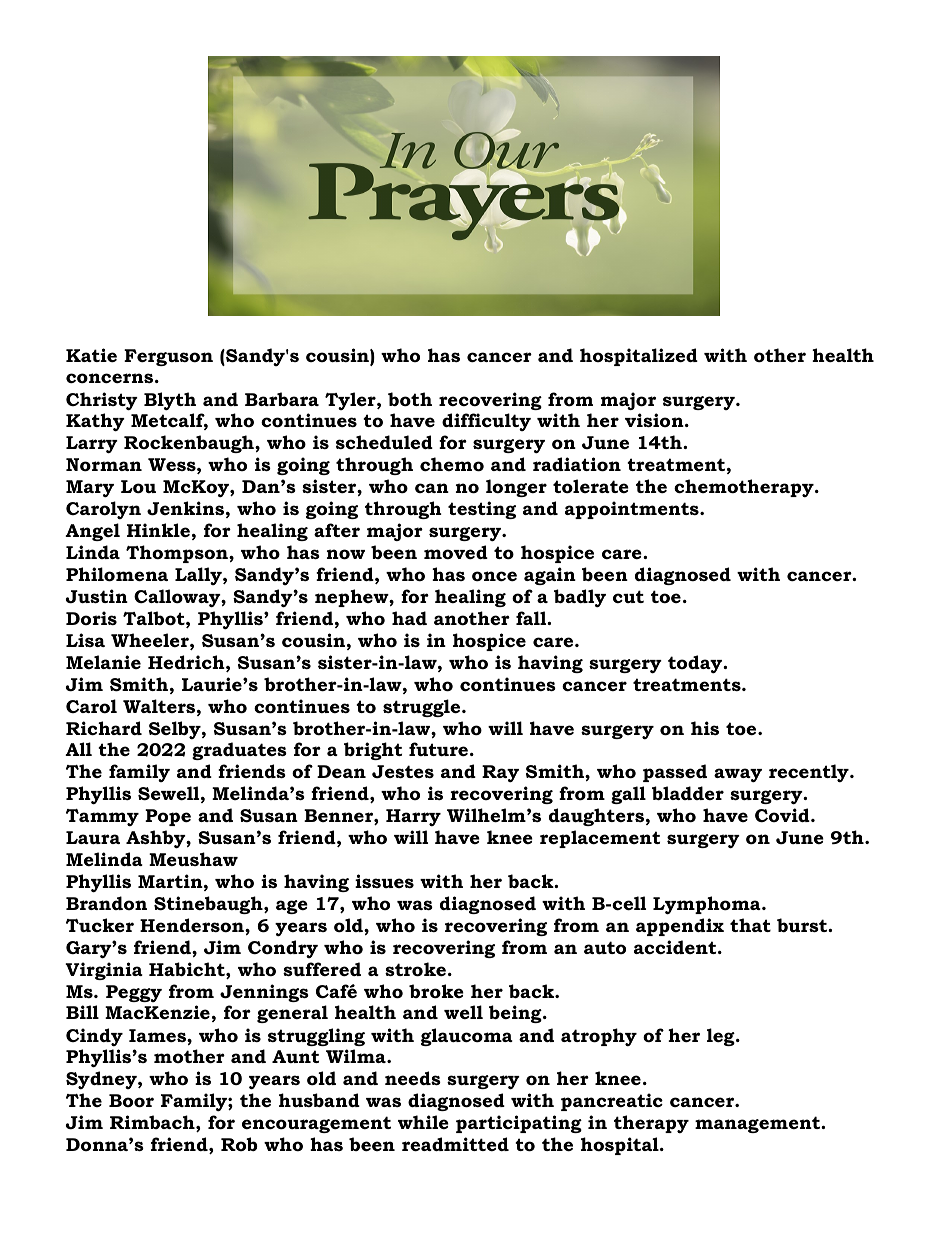 This page has height=1233, width=952. Describe the element at coordinates (178, 554) in the page. I see `Thompson` at that location.
